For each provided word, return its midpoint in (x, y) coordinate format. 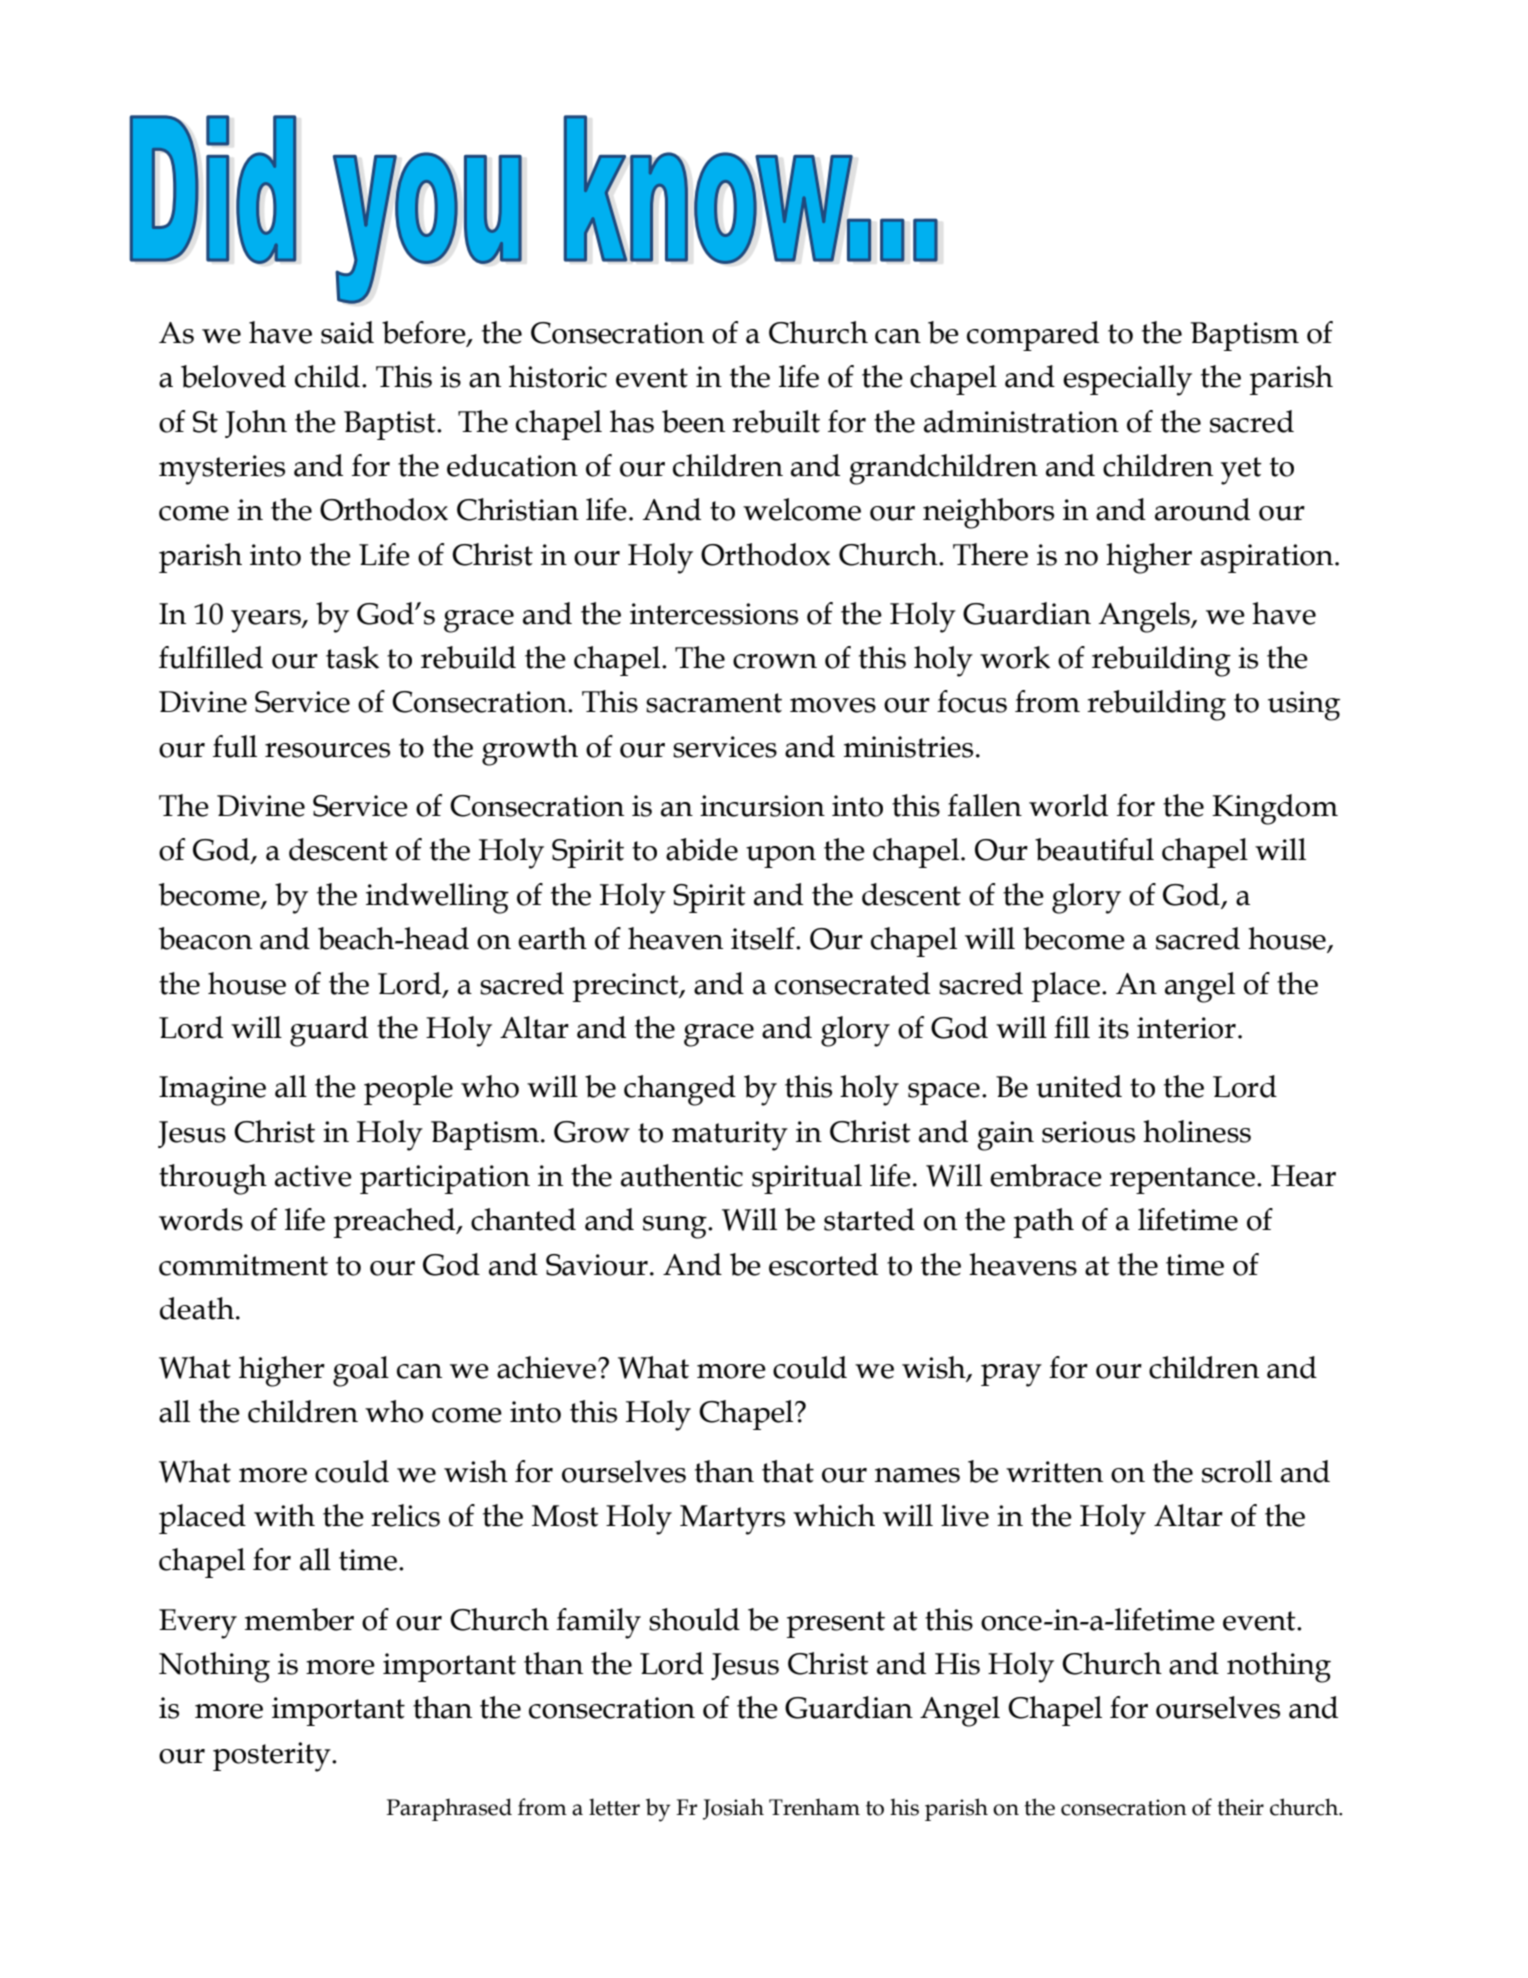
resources (327, 750)
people (408, 1090)
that (788, 1471)
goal (361, 1371)
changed (680, 1090)
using (1304, 706)
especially (1127, 380)
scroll (1237, 1471)
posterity (273, 1757)
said (347, 332)
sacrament (714, 703)
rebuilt (776, 421)
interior (1186, 1028)
